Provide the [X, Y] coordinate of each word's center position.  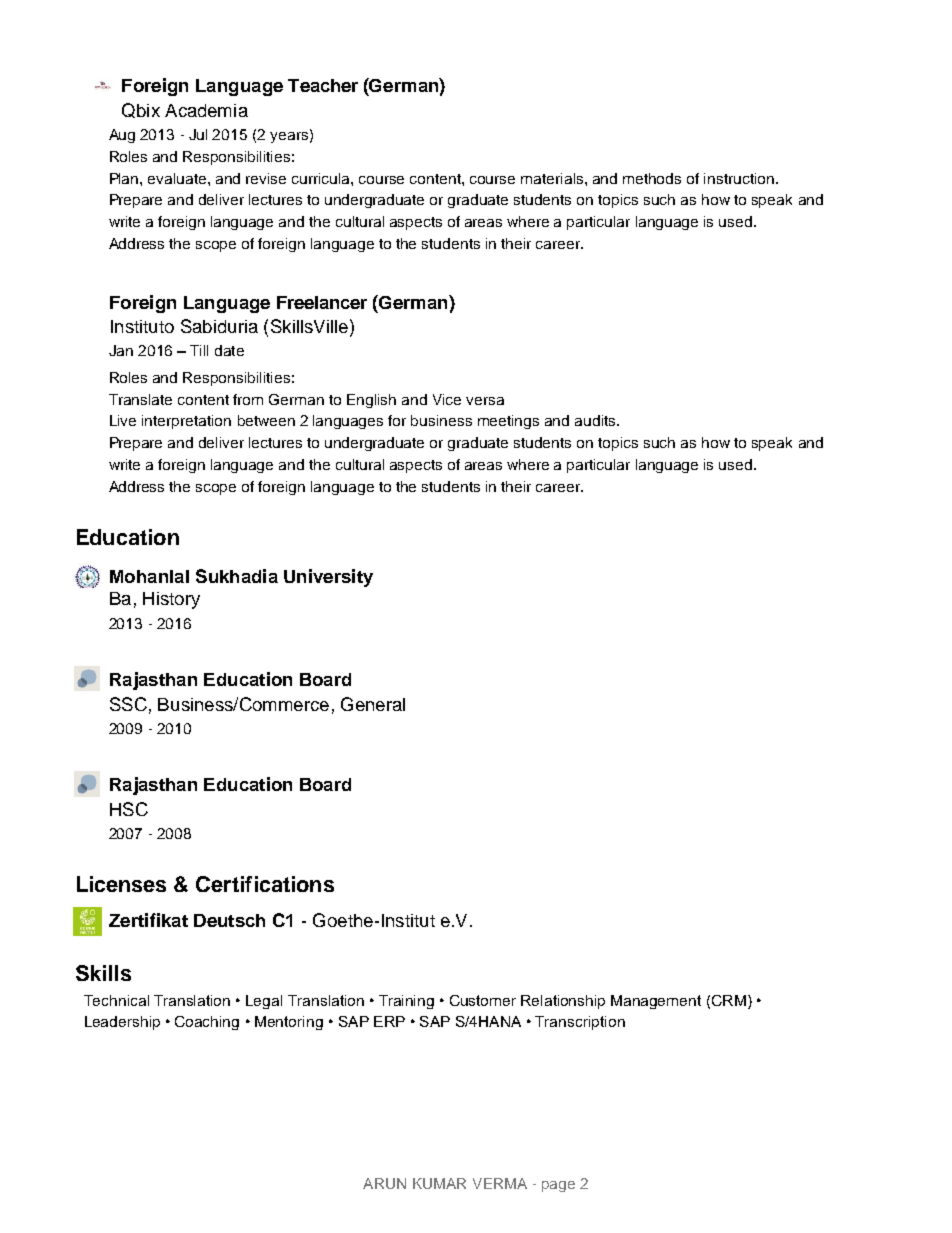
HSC [129, 809]
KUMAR [439, 1183]
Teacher [323, 85]
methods [652, 178]
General [373, 704]
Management [656, 1002]
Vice [447, 399]
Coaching [207, 1023]
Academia [206, 110]
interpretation [186, 422]
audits [596, 420]
